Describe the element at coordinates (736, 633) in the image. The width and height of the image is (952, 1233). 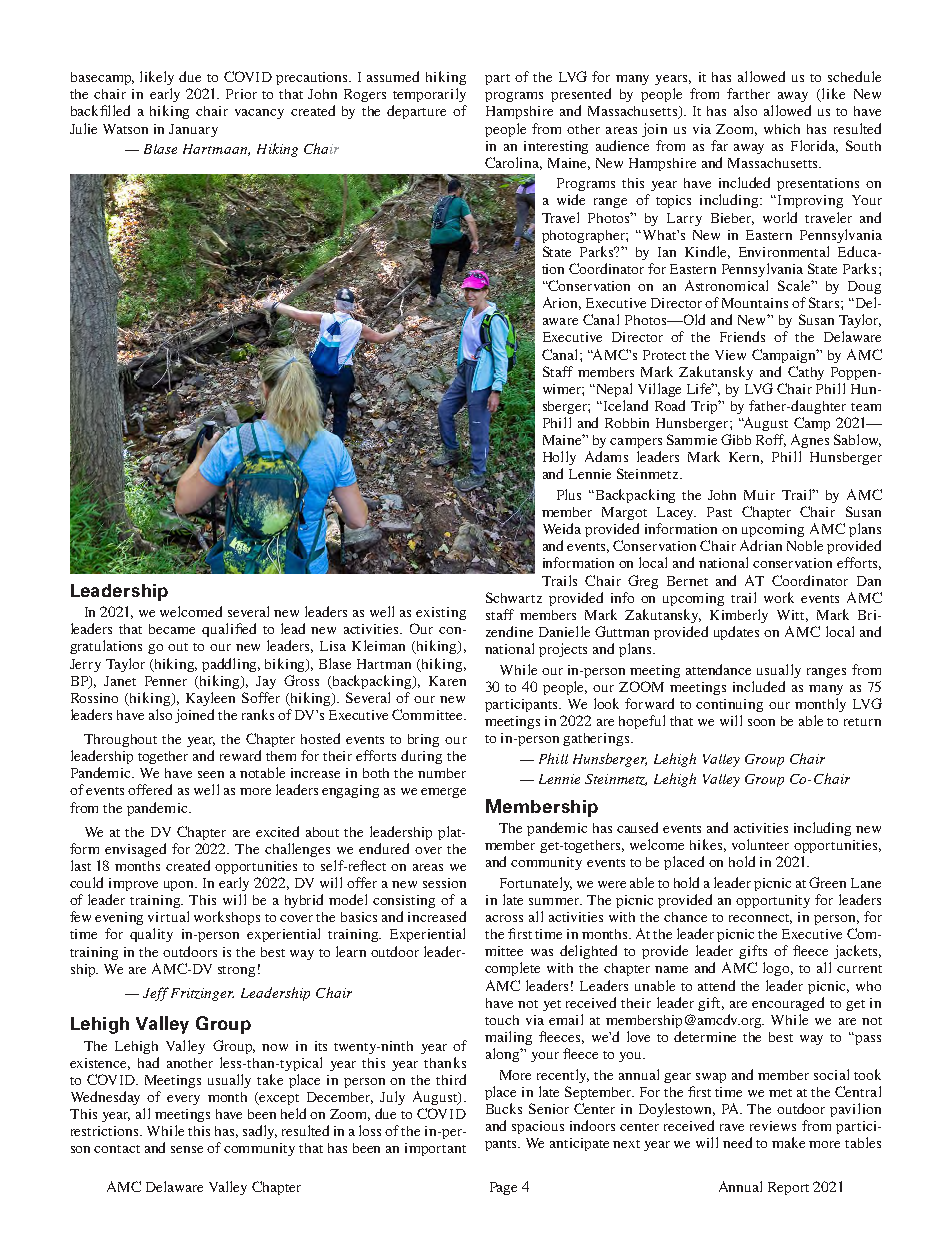
I see `updates` at that location.
